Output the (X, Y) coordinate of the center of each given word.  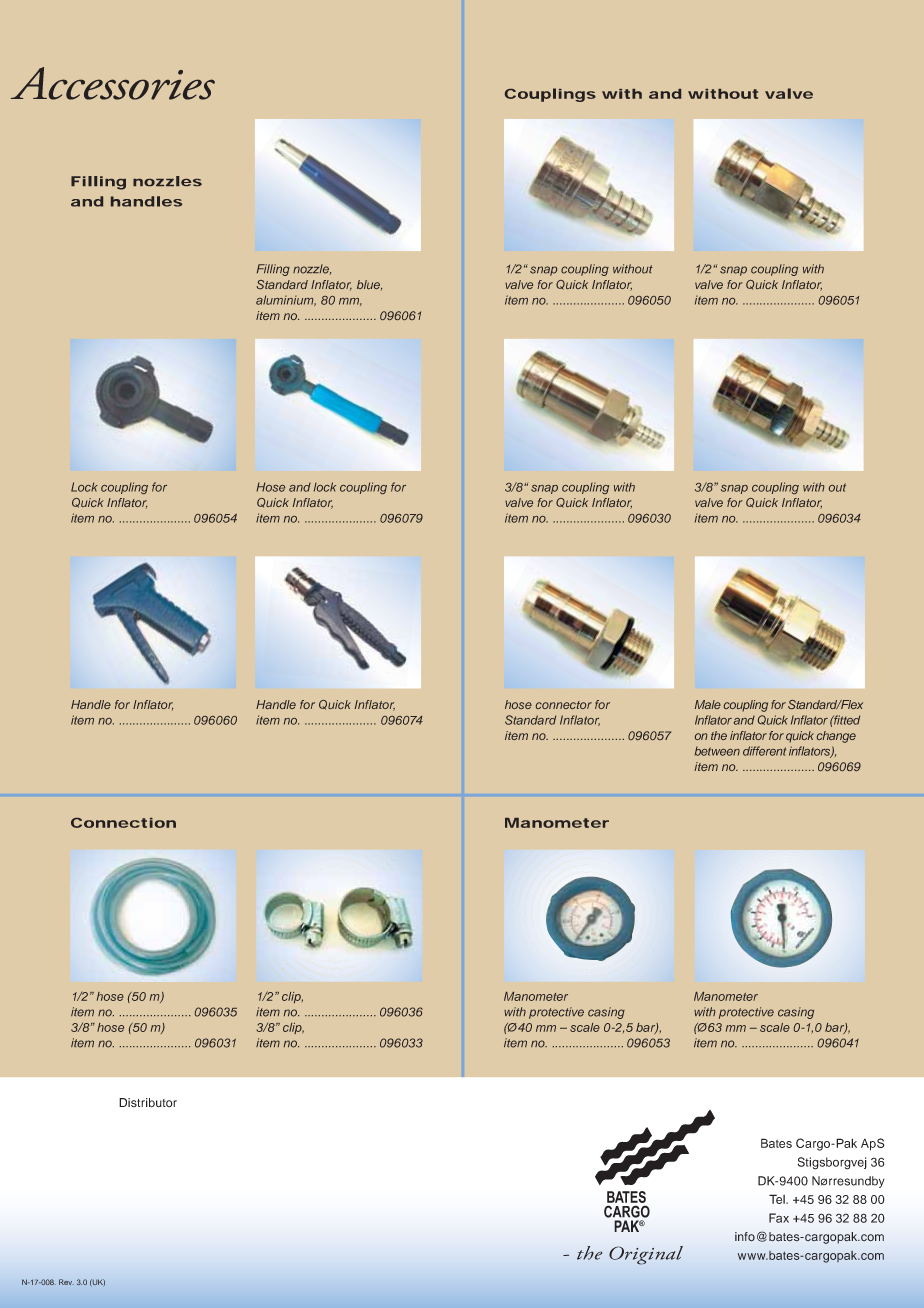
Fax (779, 1218)
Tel (778, 1199)
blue (369, 285)
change (836, 737)
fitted (846, 720)
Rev (66, 1282)
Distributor (148, 1103)
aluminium (286, 300)
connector (564, 705)
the (719, 735)
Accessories (113, 83)
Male (708, 704)
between (717, 751)
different (764, 751)
